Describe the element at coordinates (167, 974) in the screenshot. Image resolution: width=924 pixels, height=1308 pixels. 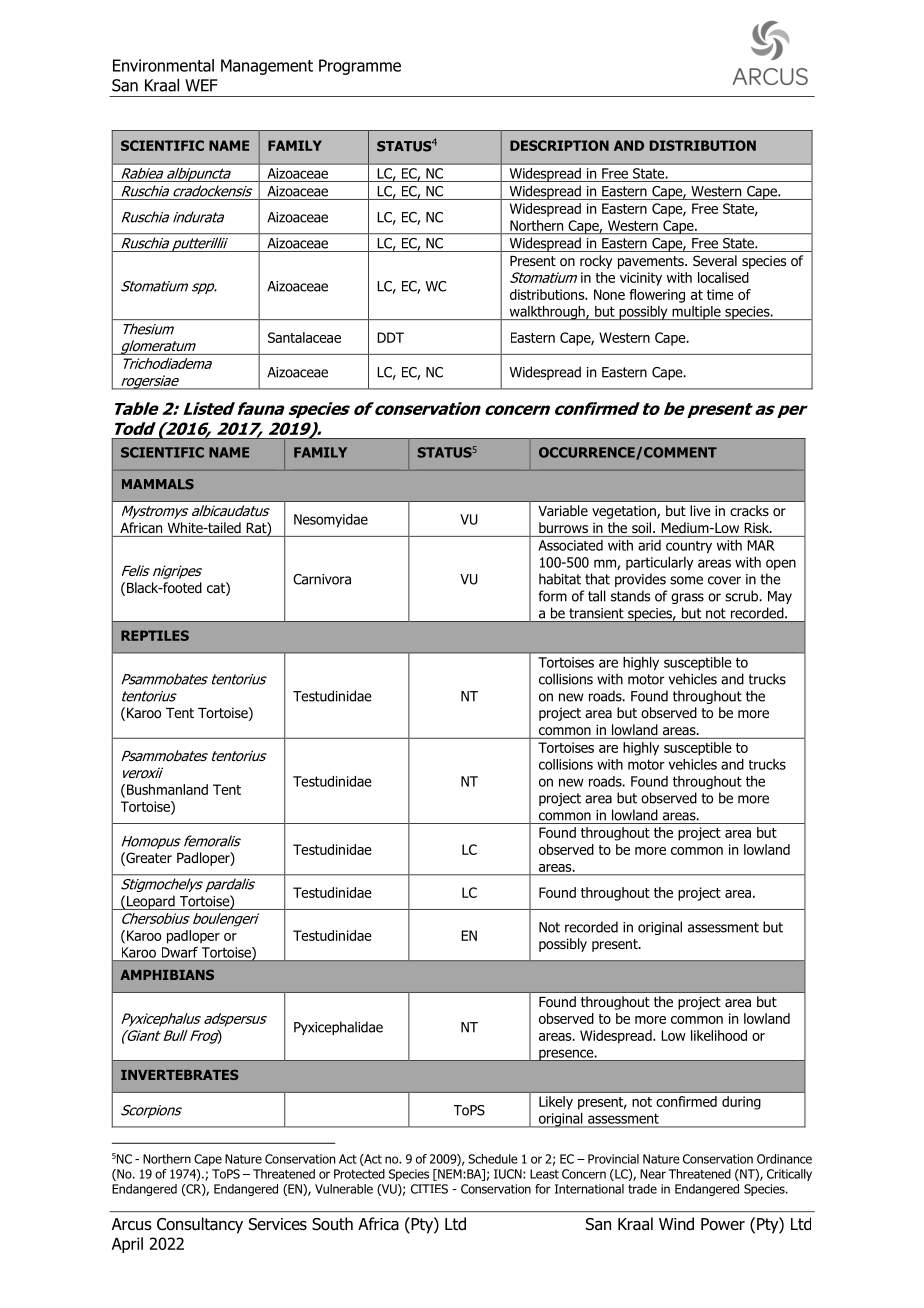
I see `AMPHIBIANS` at that location.
